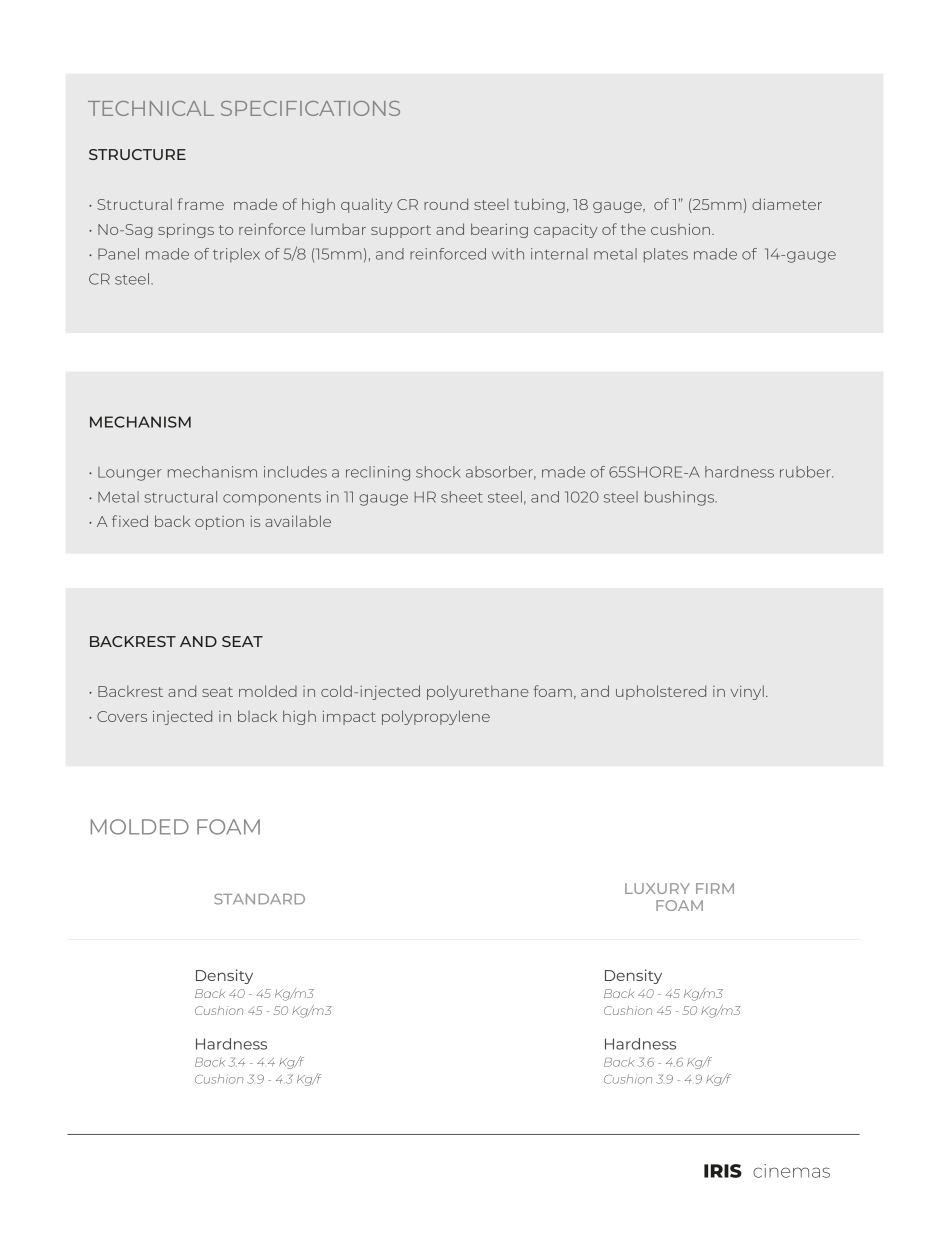 The image size is (952, 1233). Describe the element at coordinates (259, 899) in the document. I see `STANDARD` at that location.
